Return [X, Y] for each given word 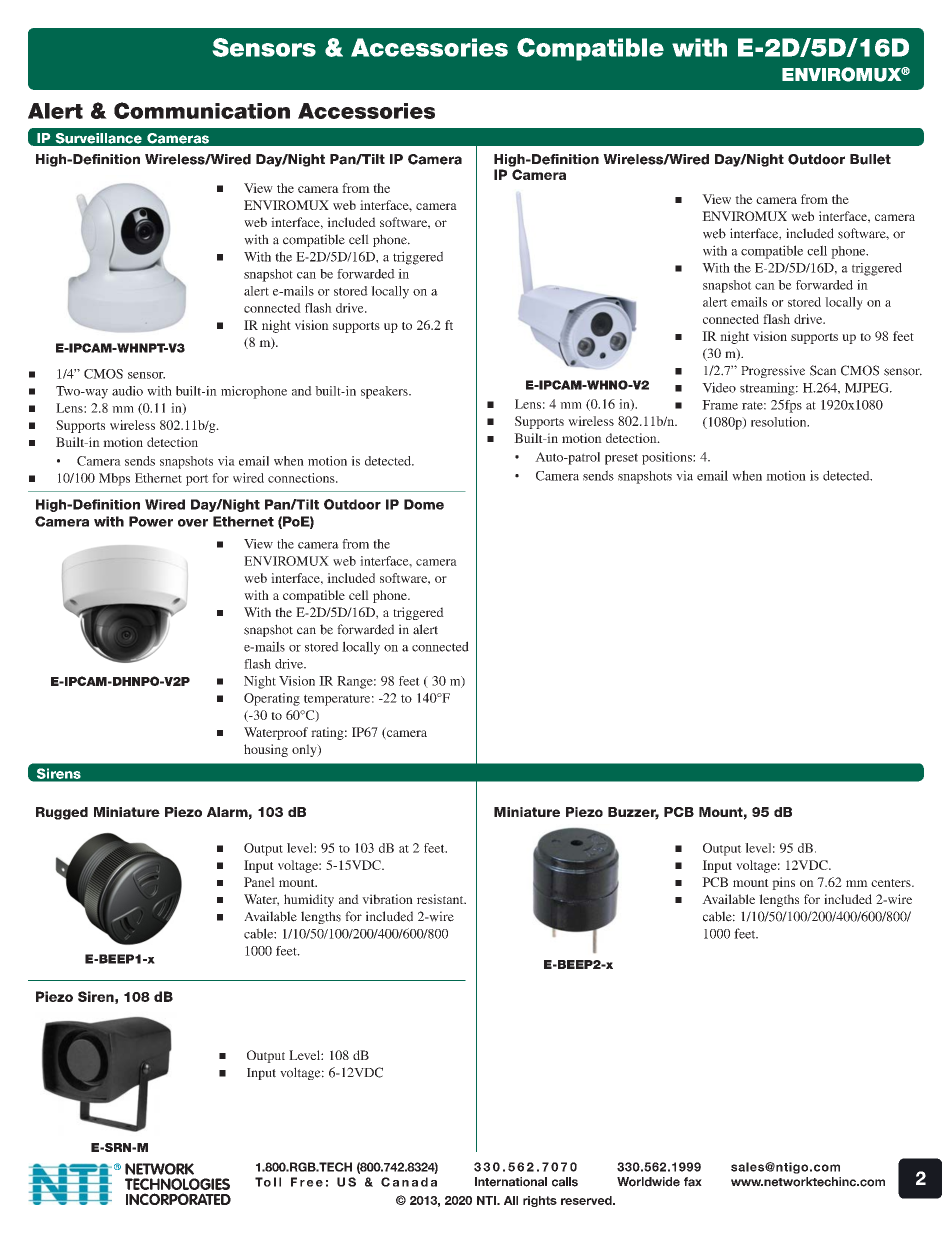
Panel [259, 882]
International [511, 1182]
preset [621, 459]
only [305, 750]
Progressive [773, 371]
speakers [385, 392]
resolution [780, 422]
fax [693, 1182]
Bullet [870, 159]
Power [151, 521]
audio [127, 391]
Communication [202, 110]
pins [783, 883]
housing [266, 750]
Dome [424, 504]
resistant [441, 899]
